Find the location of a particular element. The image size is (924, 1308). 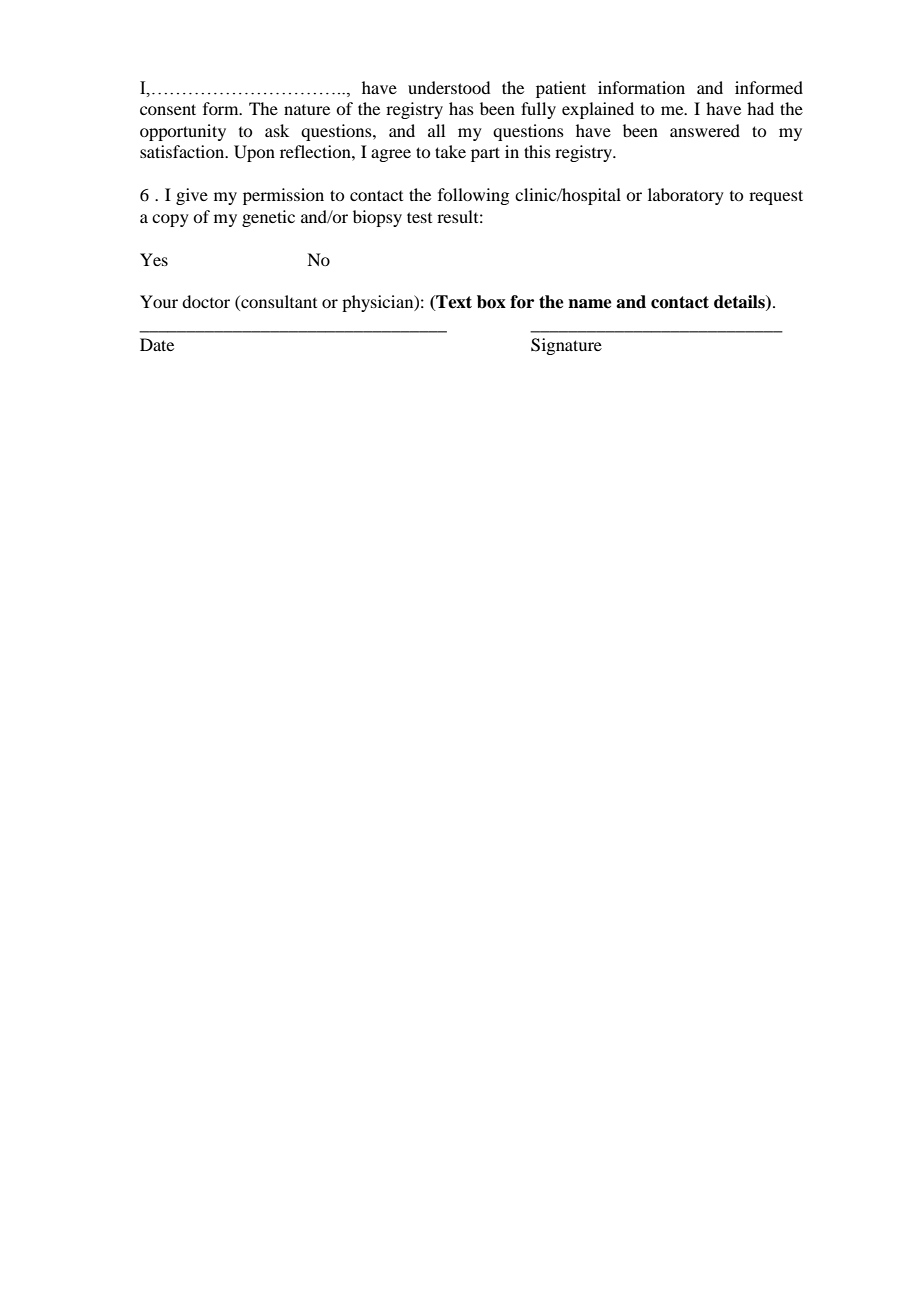

consent is located at coordinates (168, 109).
